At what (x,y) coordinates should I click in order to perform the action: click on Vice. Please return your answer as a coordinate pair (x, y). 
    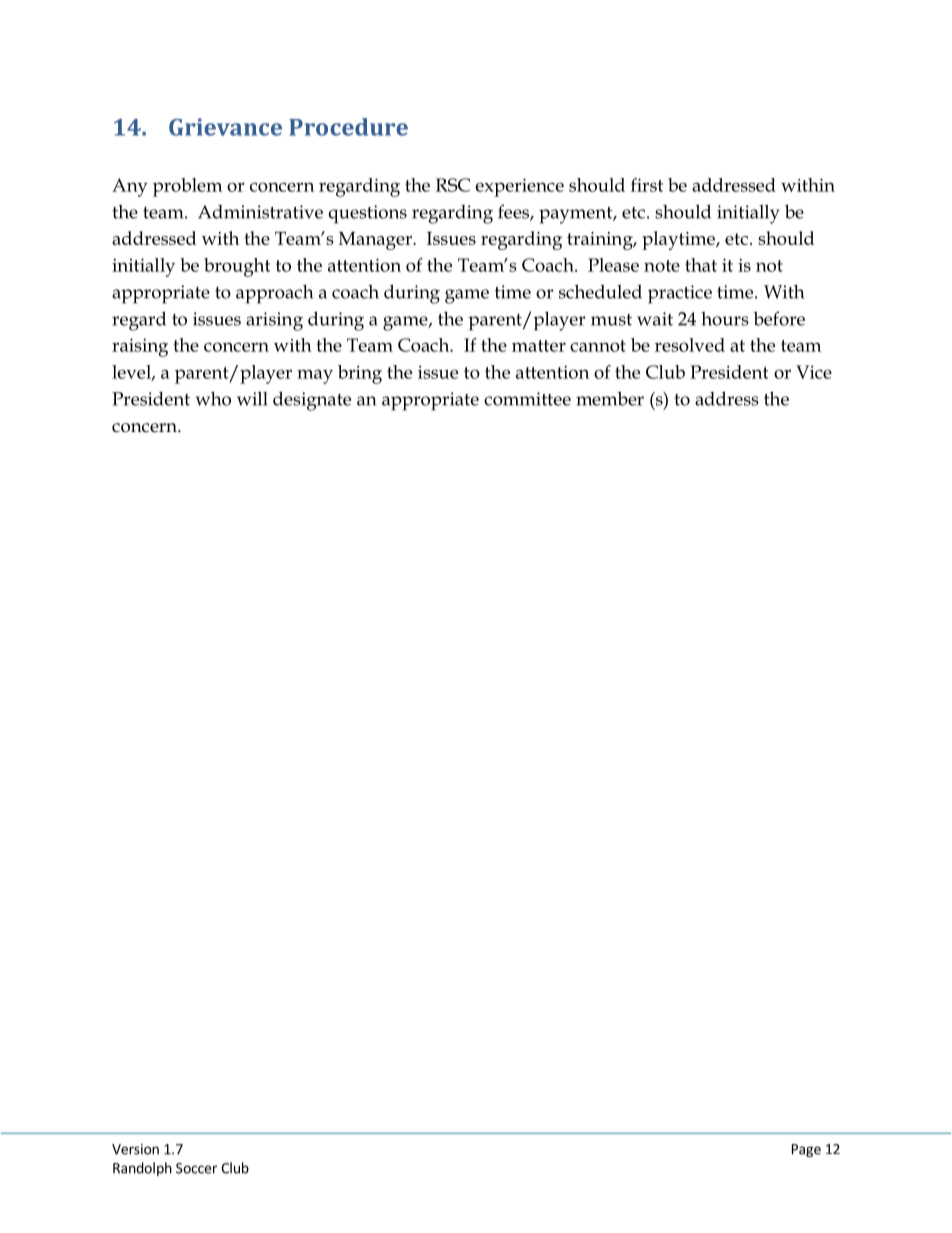
    Looking at the image, I should click on (814, 372).
